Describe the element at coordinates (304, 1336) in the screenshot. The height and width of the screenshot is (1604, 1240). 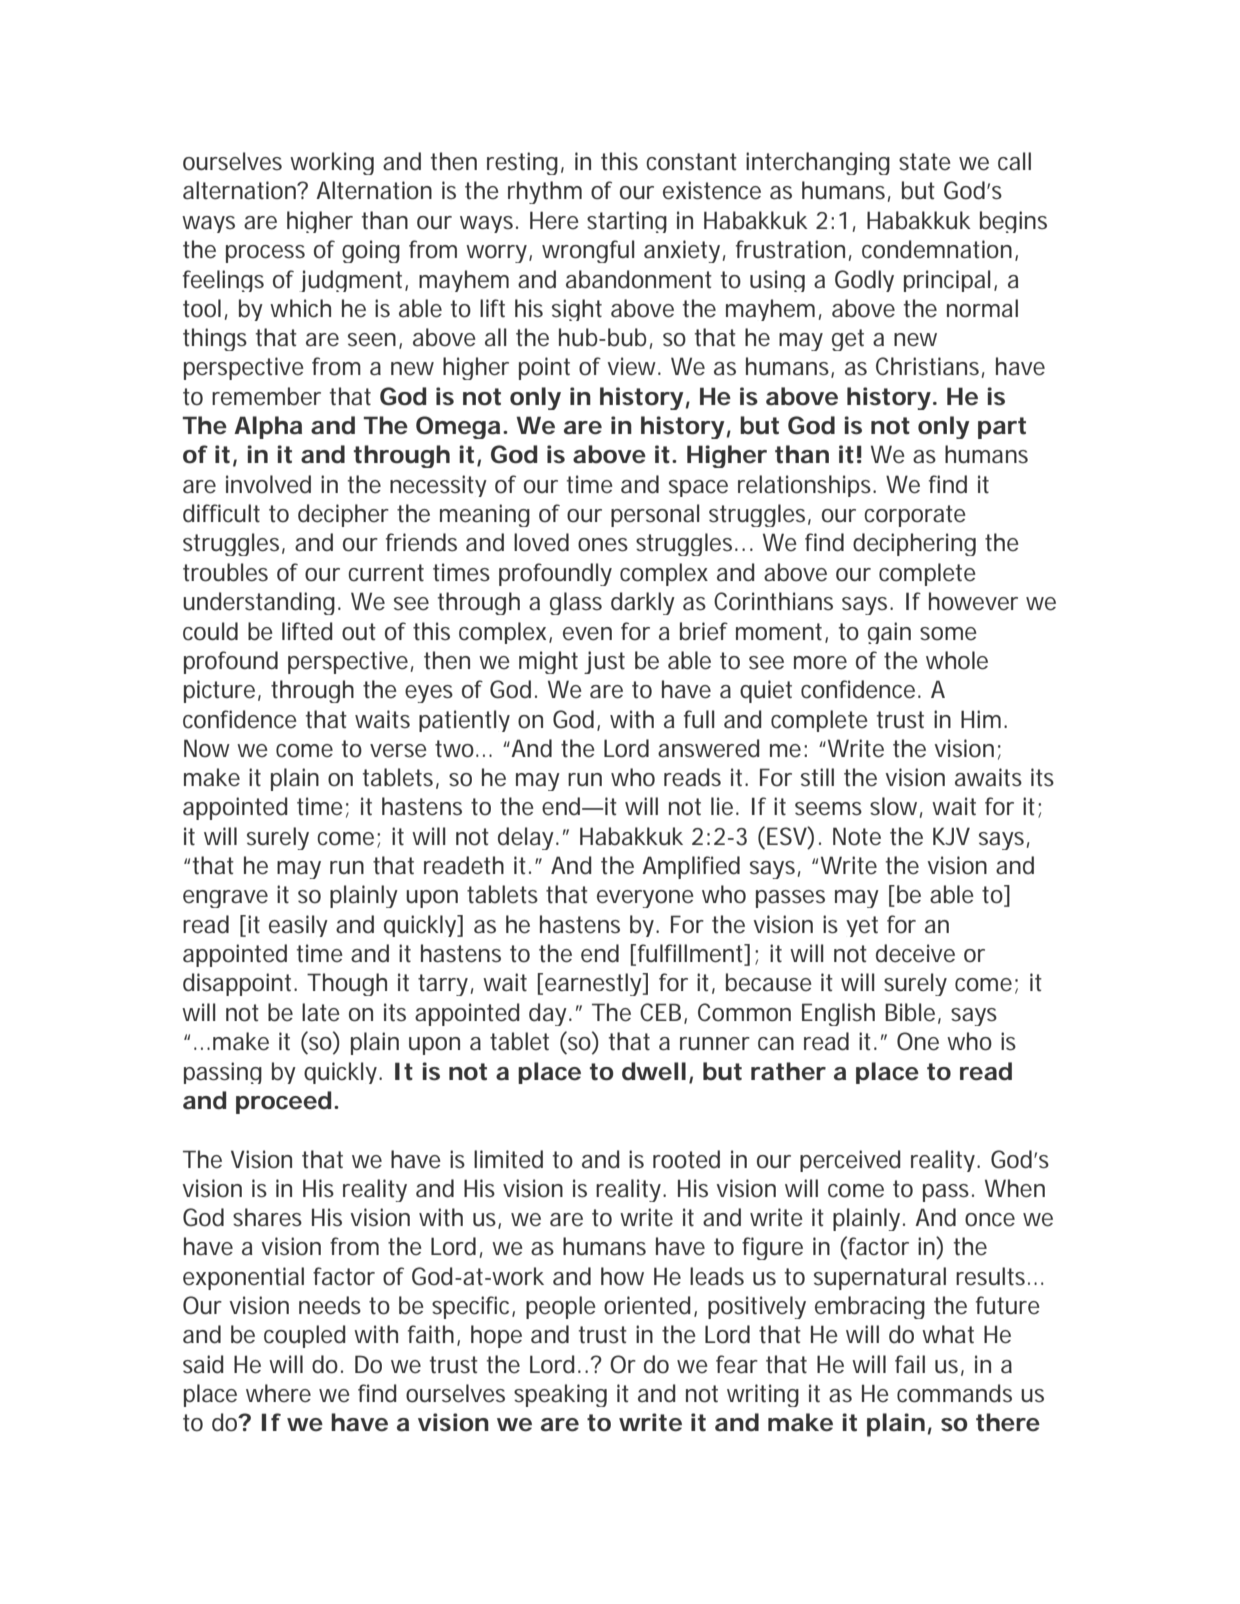
I see `coupled` at that location.
